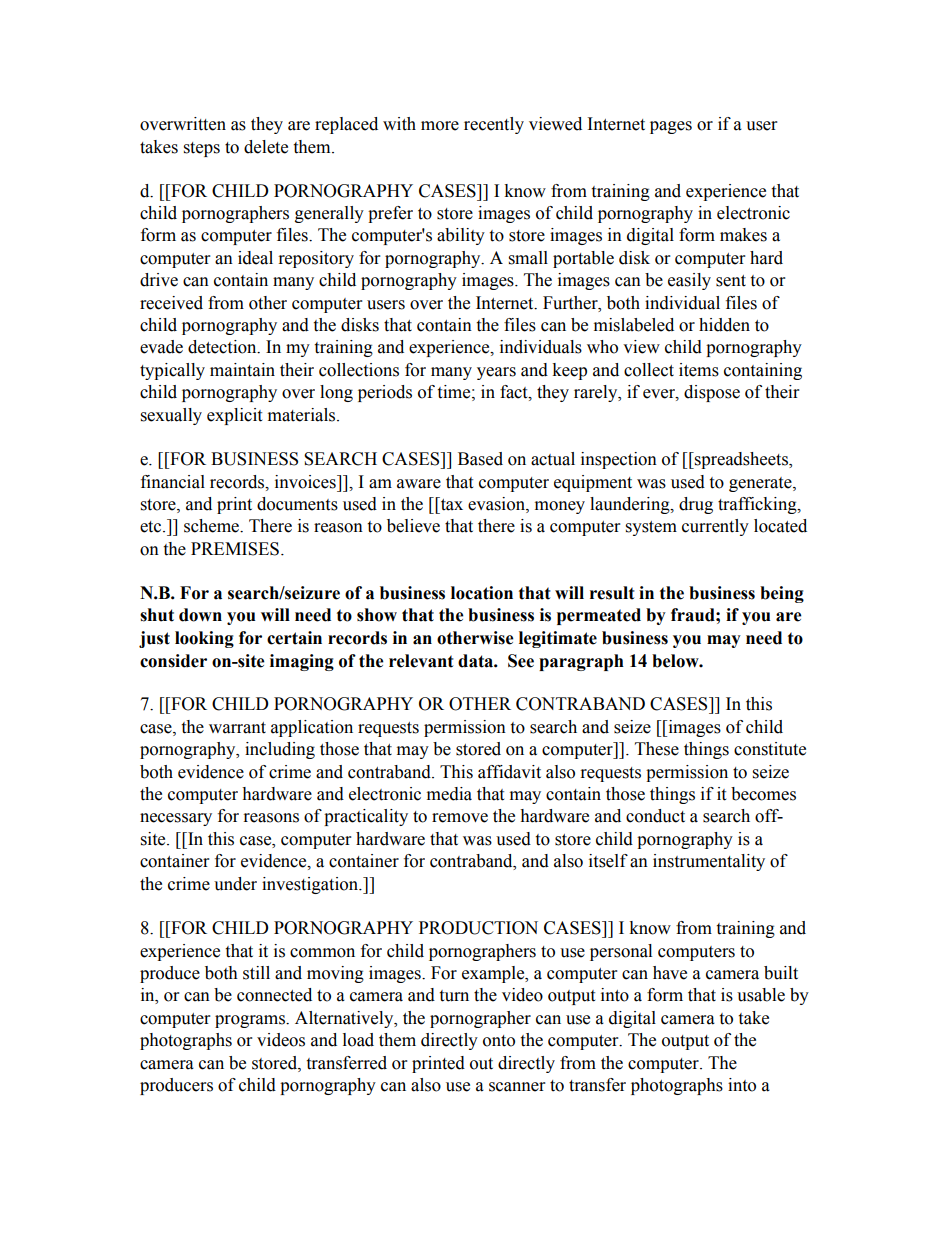  What do you see at coordinates (176, 819) in the image?
I see `necessary` at bounding box center [176, 819].
